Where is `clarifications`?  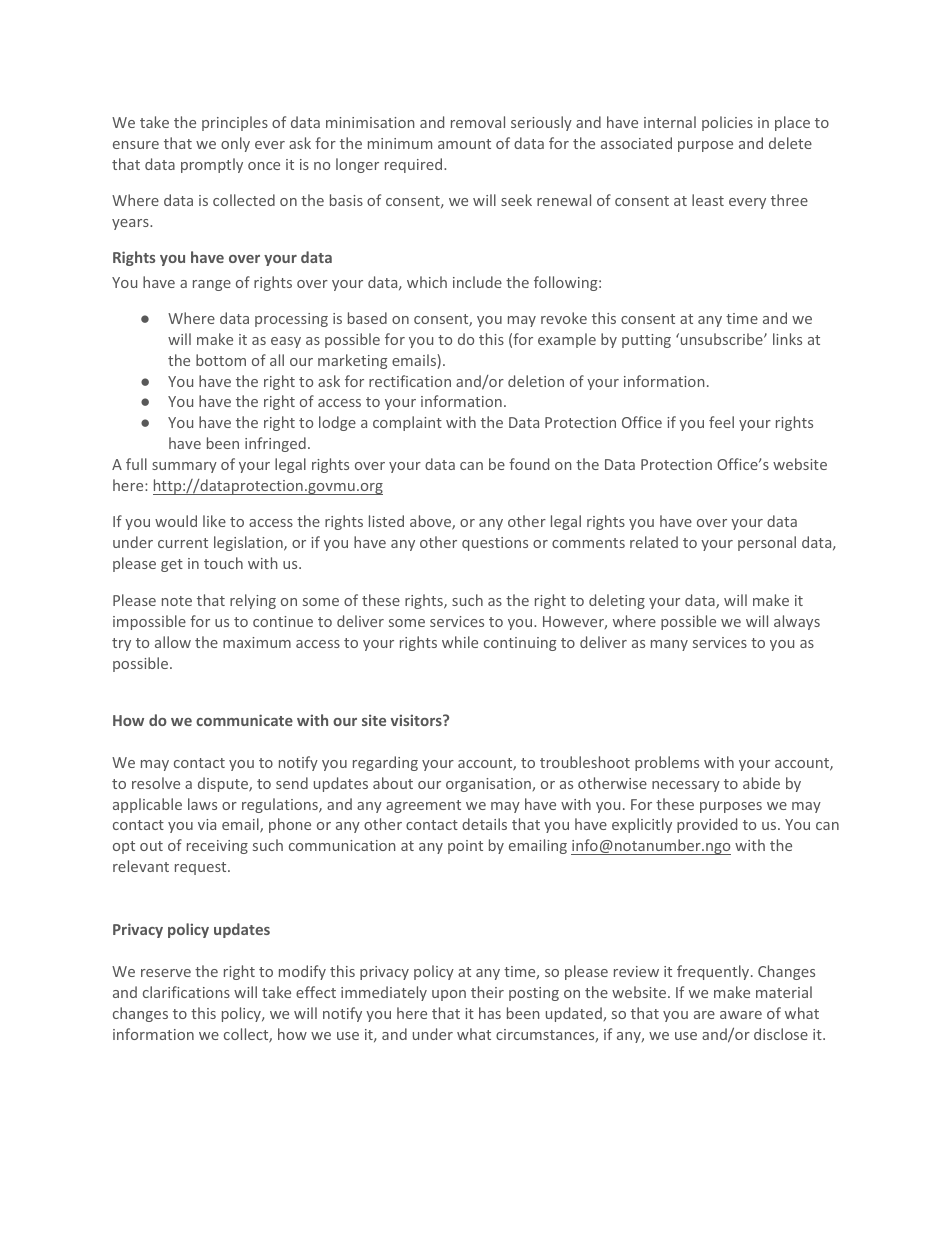 clarifications is located at coordinates (186, 992).
